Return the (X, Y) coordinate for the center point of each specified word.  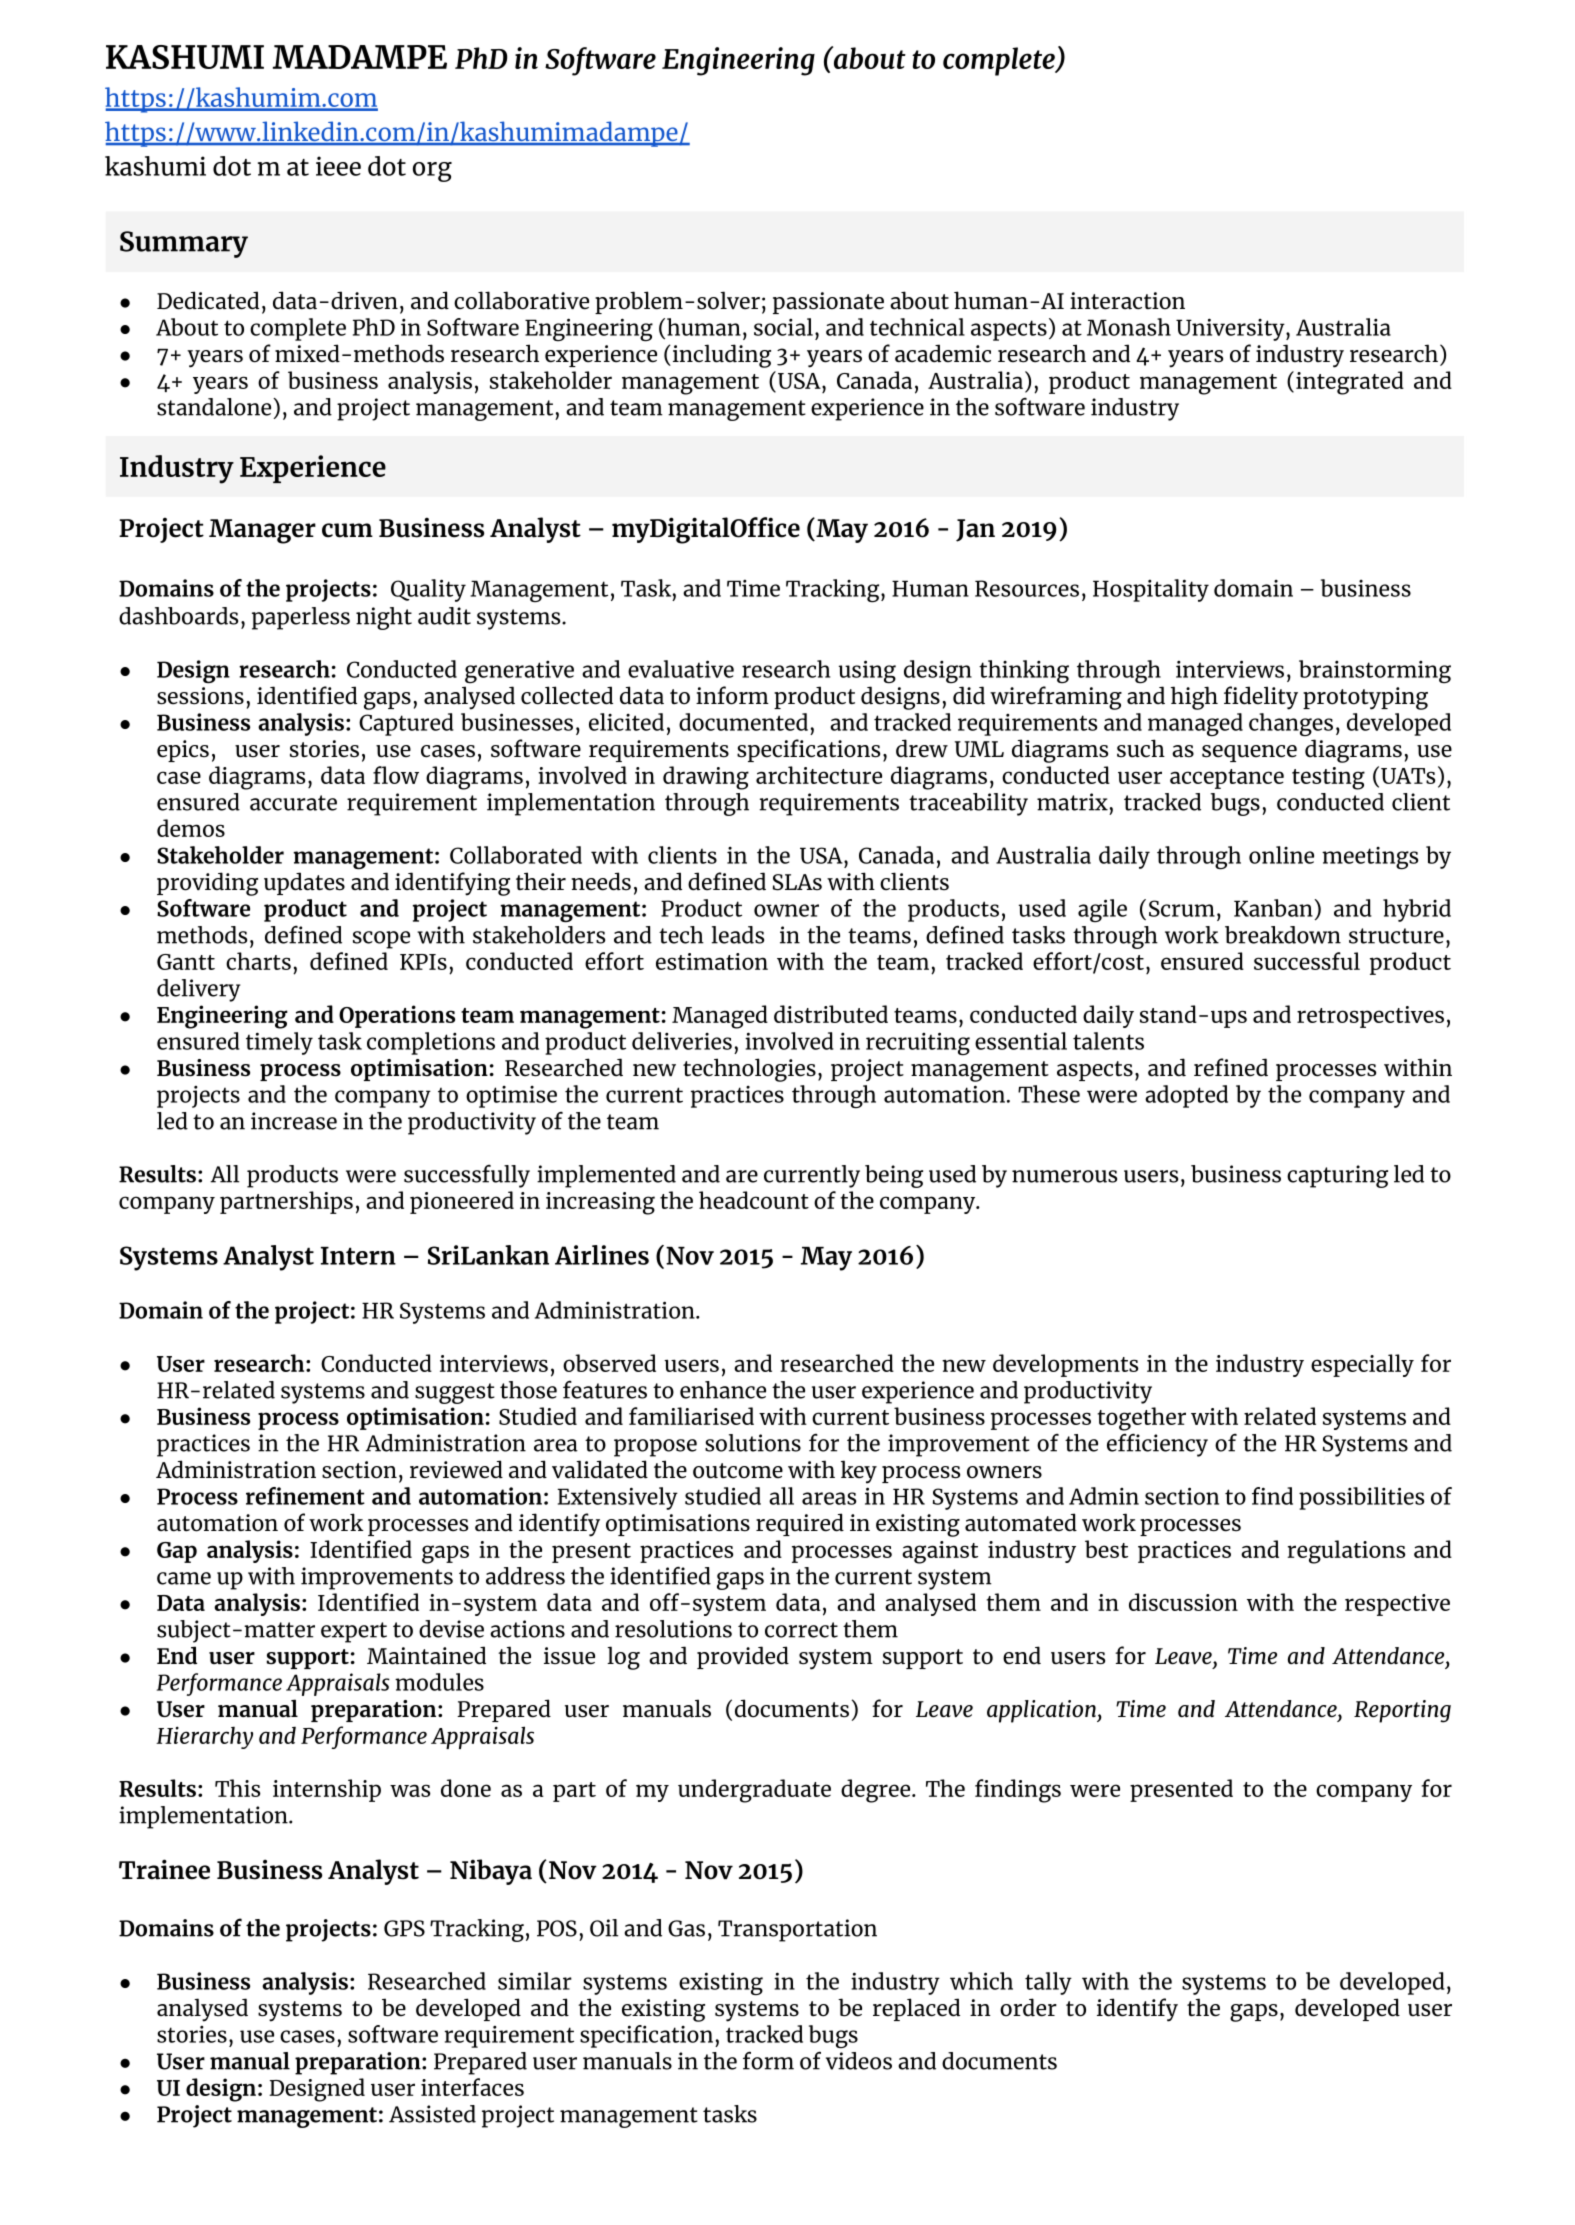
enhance (723, 1390)
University (1231, 329)
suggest (455, 1393)
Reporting (1402, 1711)
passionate (828, 303)
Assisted (432, 2114)
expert (354, 1632)
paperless (301, 618)
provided (743, 1657)
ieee (338, 166)
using (867, 671)
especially (1362, 1365)
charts (258, 961)
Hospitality (1151, 590)
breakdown (1283, 935)
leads (738, 935)
